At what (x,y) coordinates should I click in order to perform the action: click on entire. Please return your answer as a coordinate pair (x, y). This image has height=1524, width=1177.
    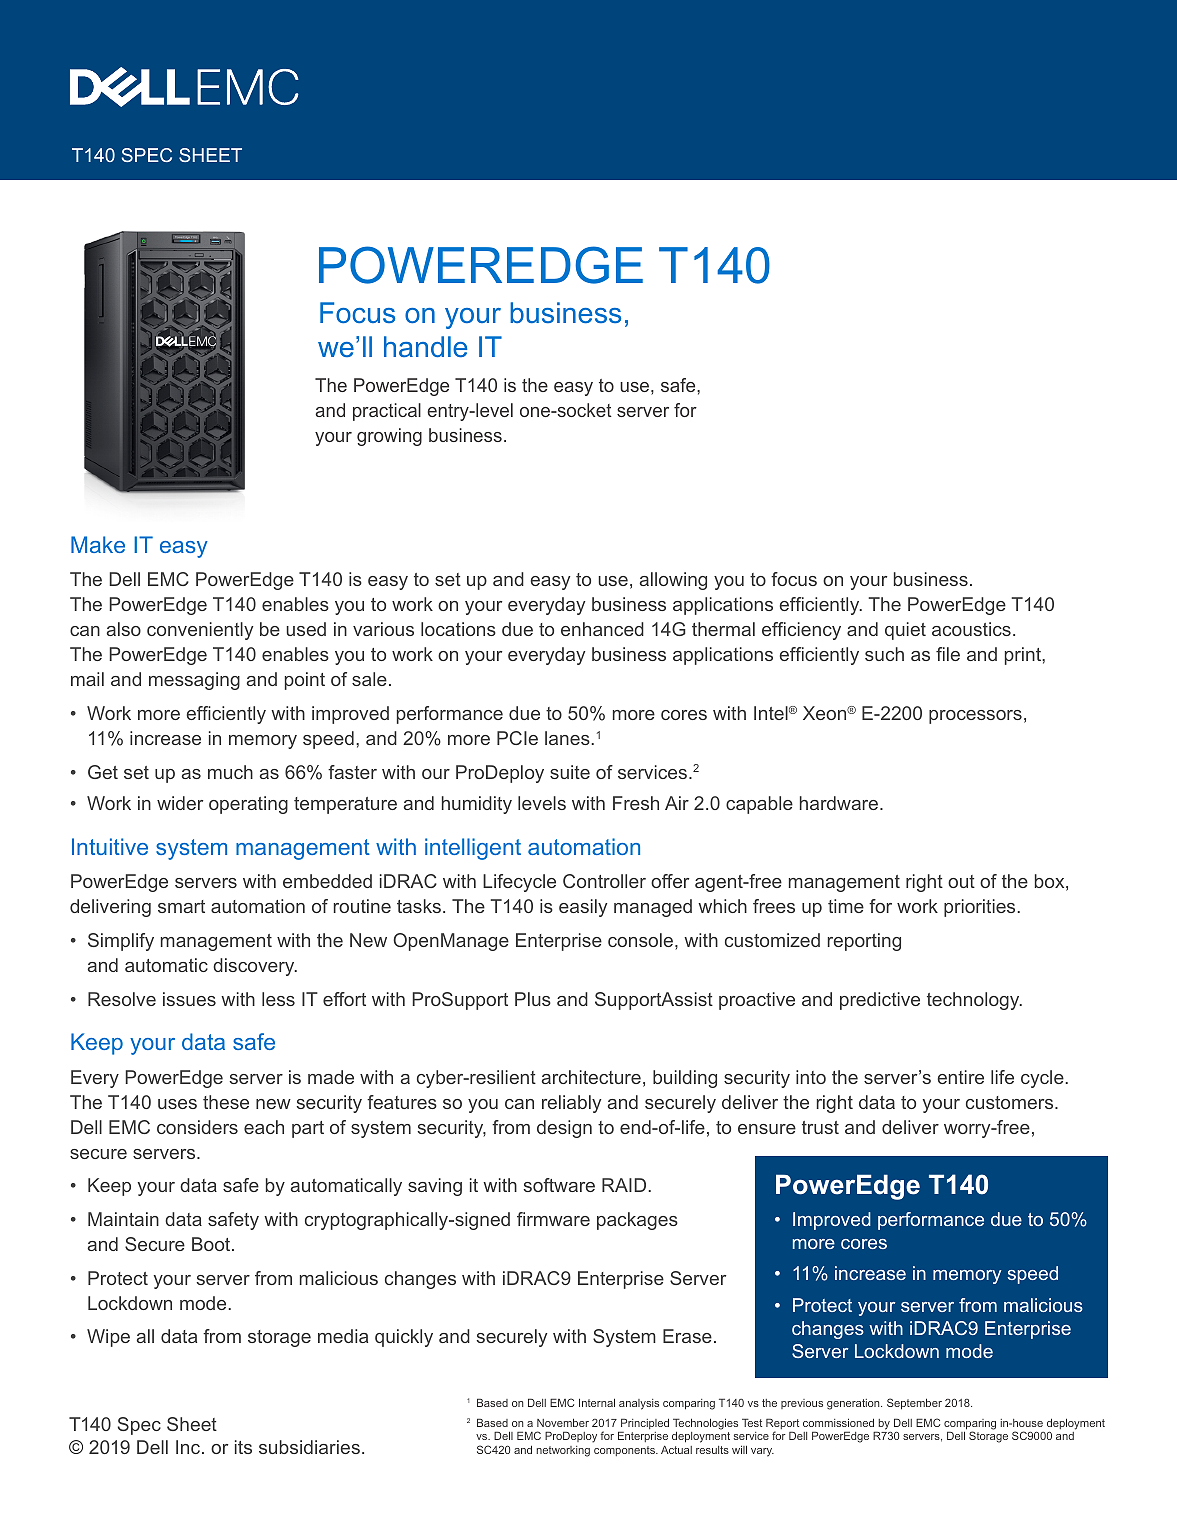
    Looking at the image, I should click on (961, 1077).
